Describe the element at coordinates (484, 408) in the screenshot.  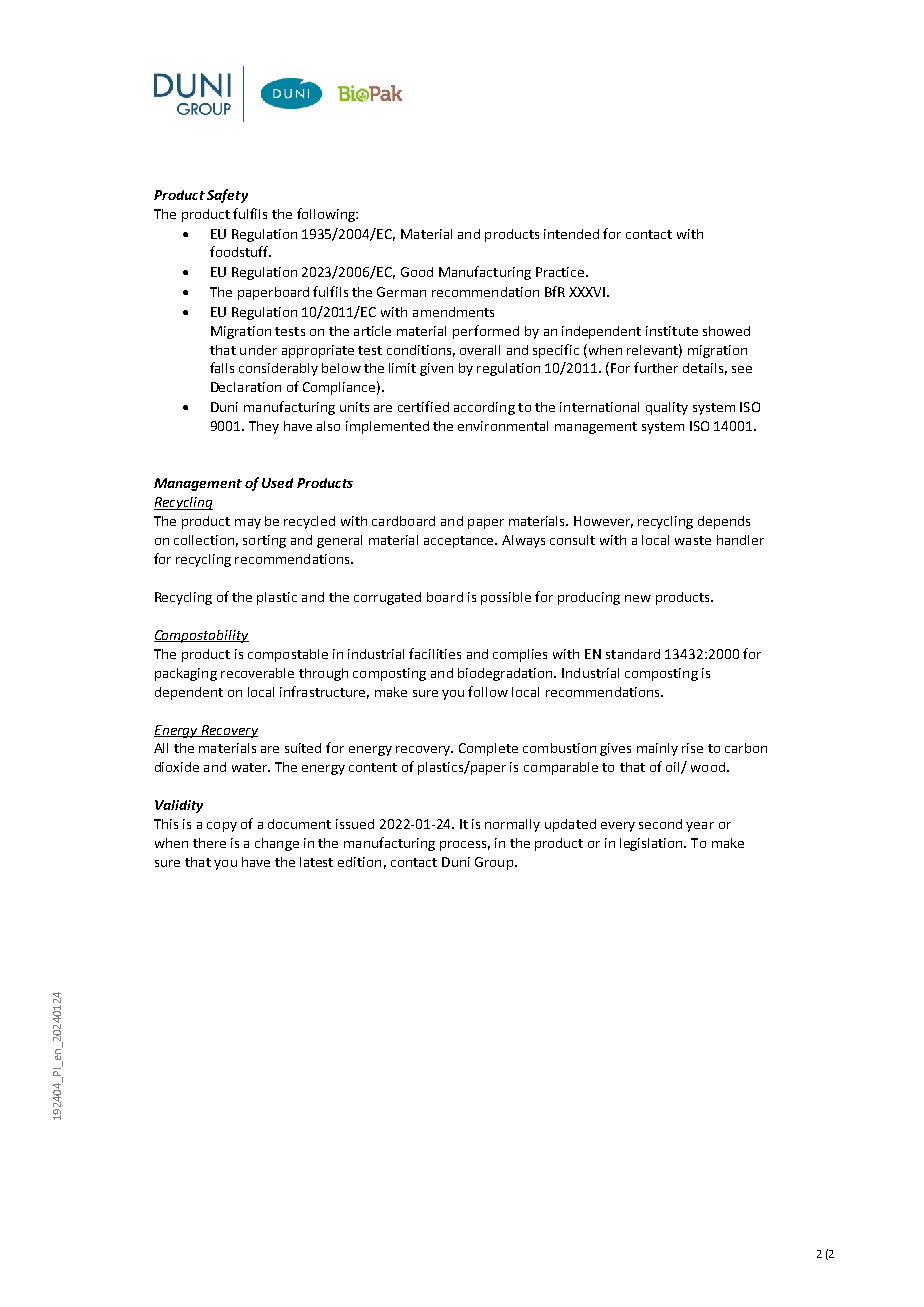
I see `according` at that location.
